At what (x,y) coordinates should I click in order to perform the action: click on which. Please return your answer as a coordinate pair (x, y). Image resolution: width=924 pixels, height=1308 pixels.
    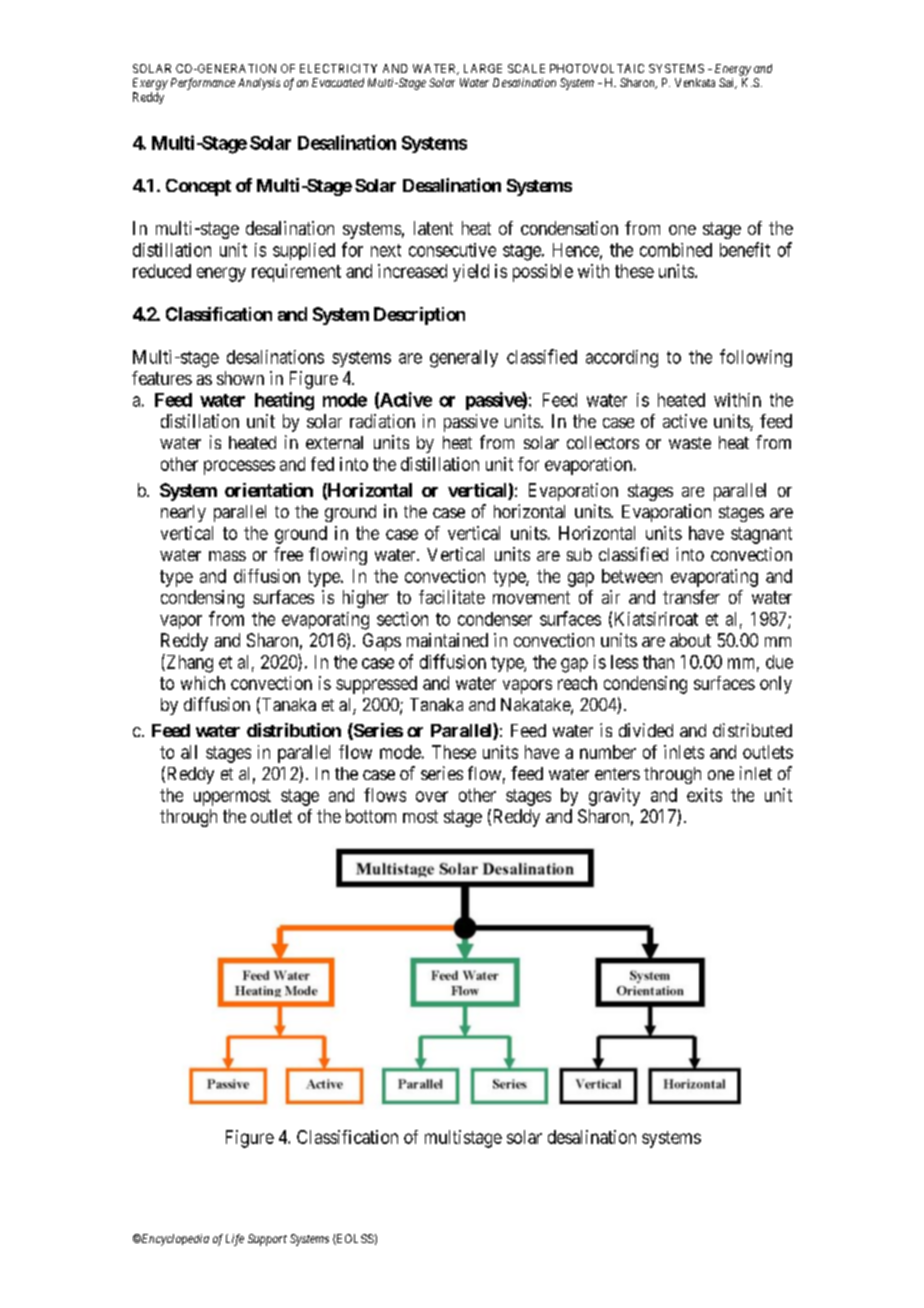
    Looking at the image, I should click on (203, 683).
